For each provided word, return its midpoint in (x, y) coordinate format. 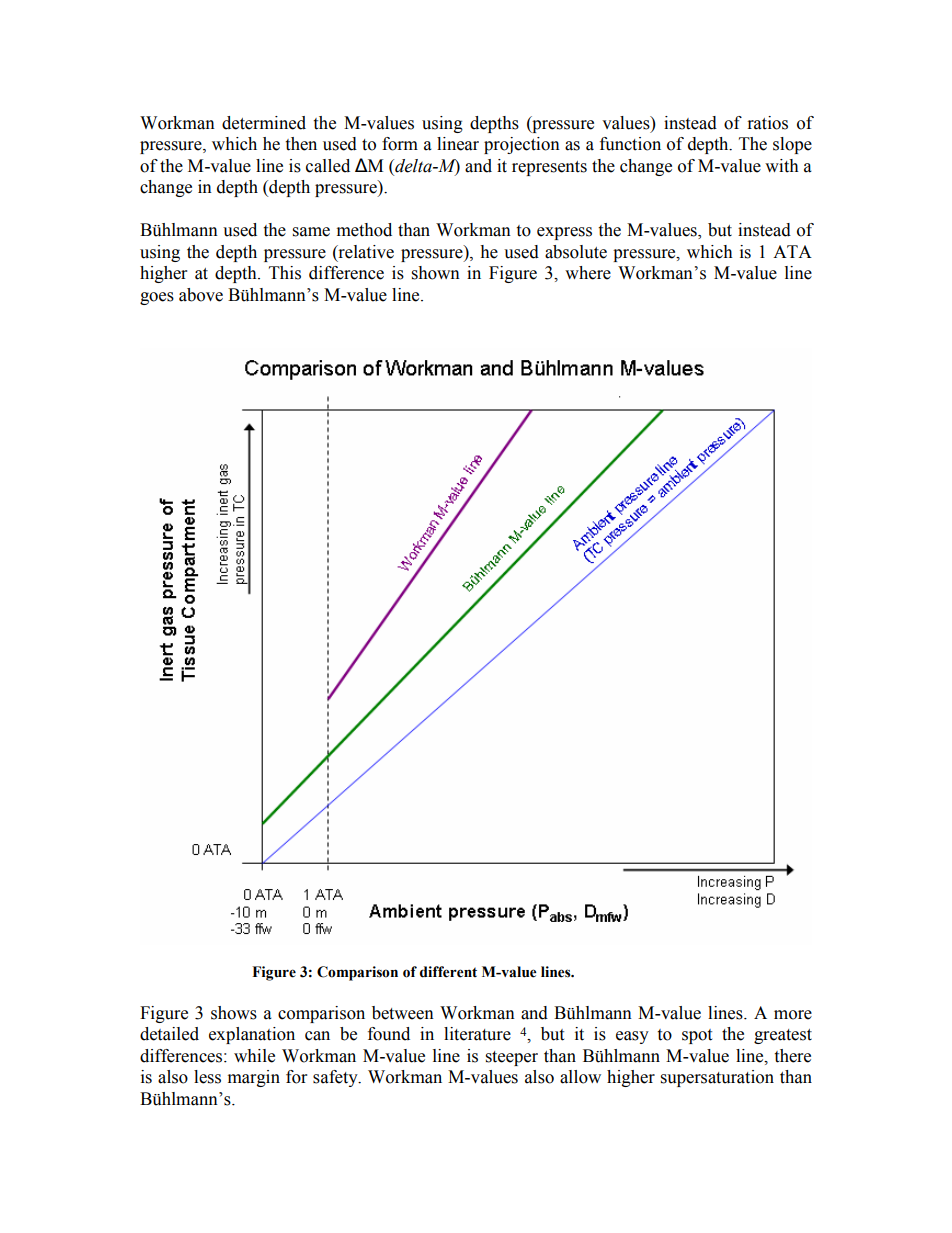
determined (264, 123)
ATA (792, 251)
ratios (768, 123)
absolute (576, 252)
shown (436, 273)
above (201, 295)
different (448, 972)
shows (234, 1013)
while (254, 1056)
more (793, 1015)
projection (522, 145)
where (588, 273)
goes (157, 298)
